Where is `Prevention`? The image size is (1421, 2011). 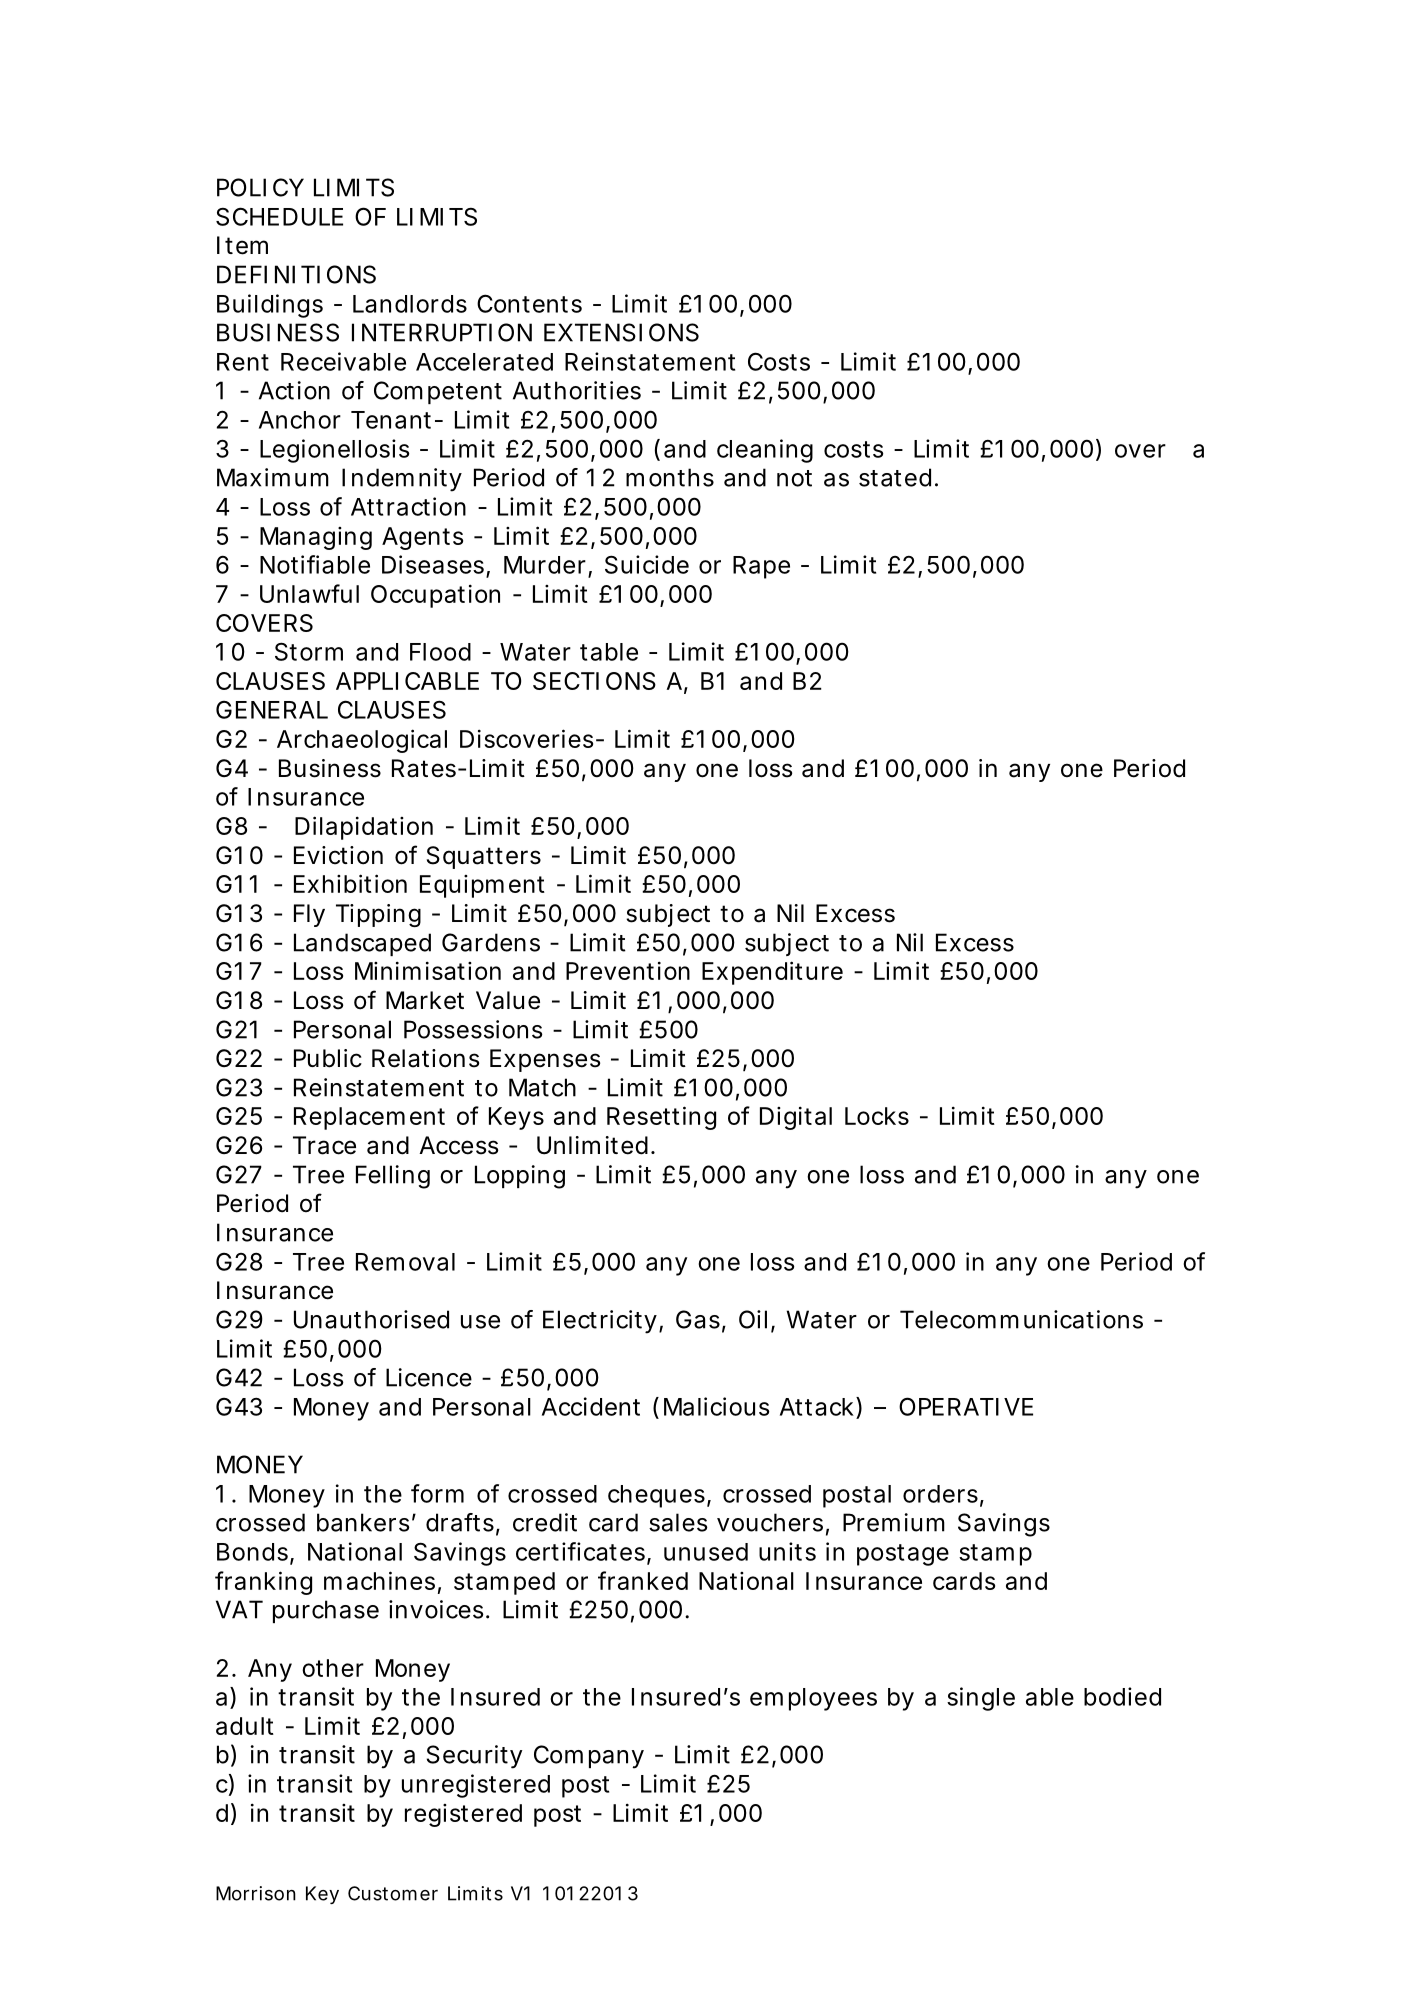 Prevention is located at coordinates (628, 970).
